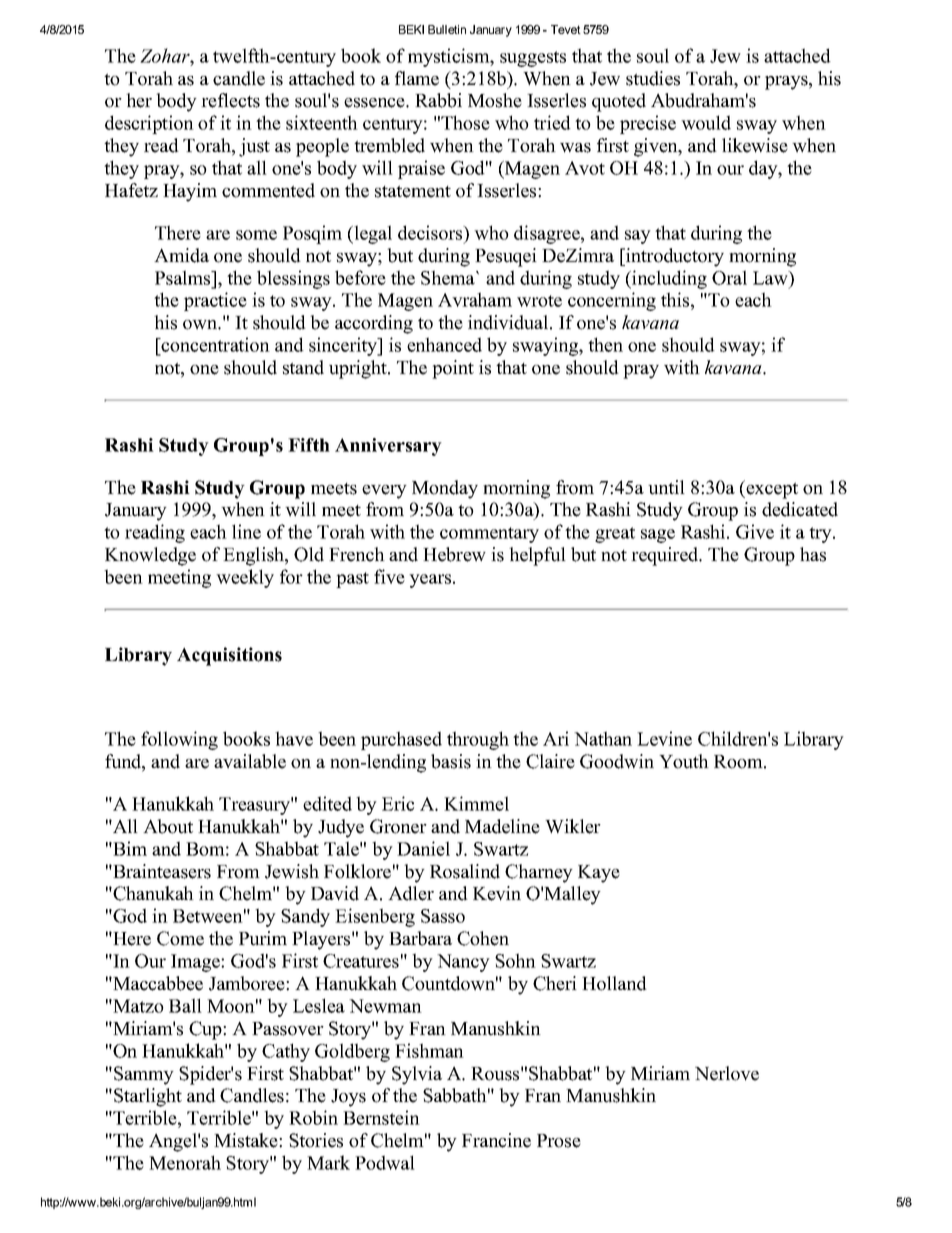 The height and width of the screenshot is (1233, 952). What do you see at coordinates (729, 277) in the screenshot?
I see `Oral` at bounding box center [729, 277].
